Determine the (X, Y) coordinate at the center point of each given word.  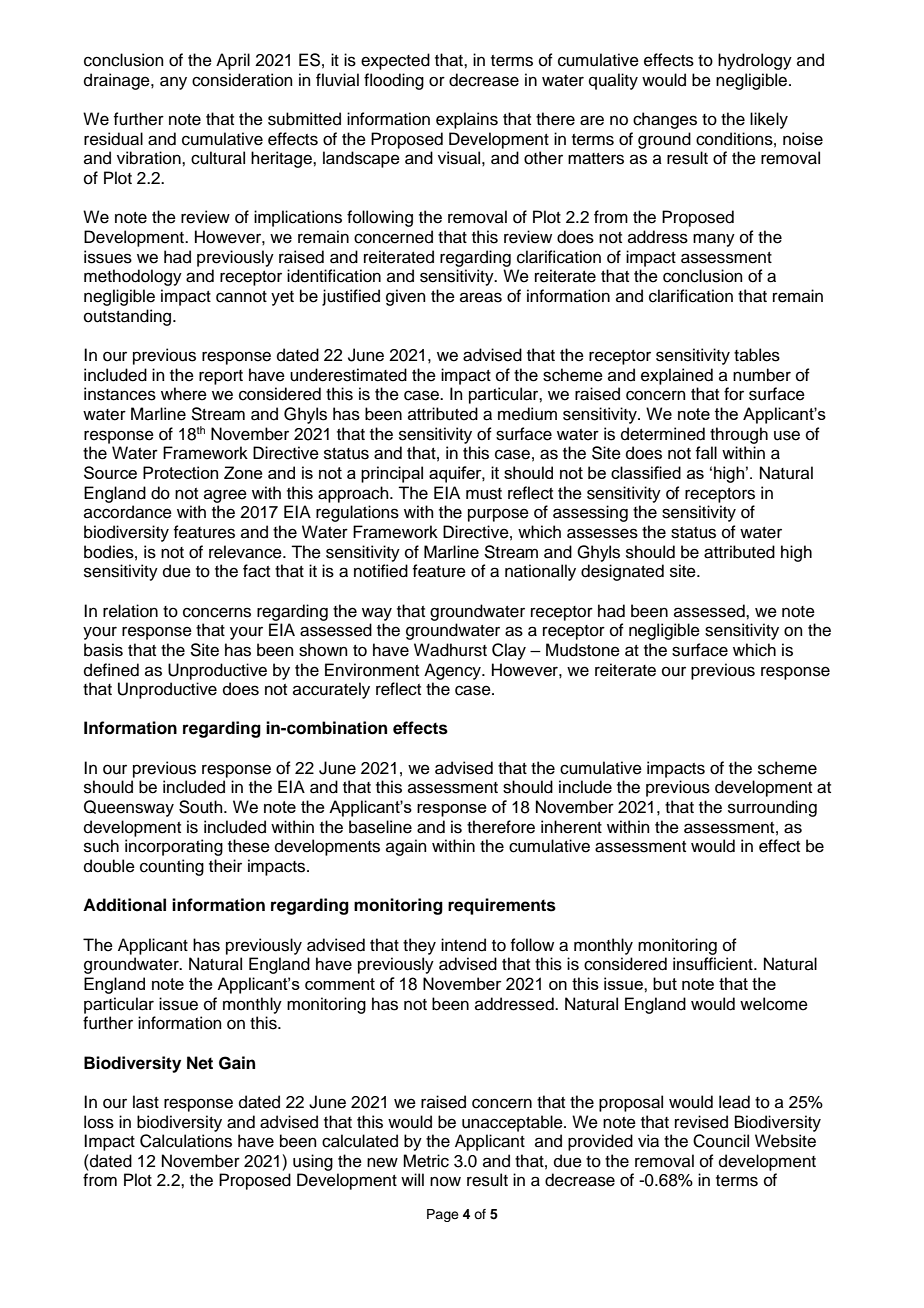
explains (467, 120)
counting (172, 867)
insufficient (714, 964)
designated (622, 572)
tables (757, 355)
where (184, 394)
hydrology (755, 61)
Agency (453, 671)
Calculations (186, 1141)
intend (463, 945)
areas (481, 297)
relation (130, 611)
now (445, 1181)
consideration (242, 80)
